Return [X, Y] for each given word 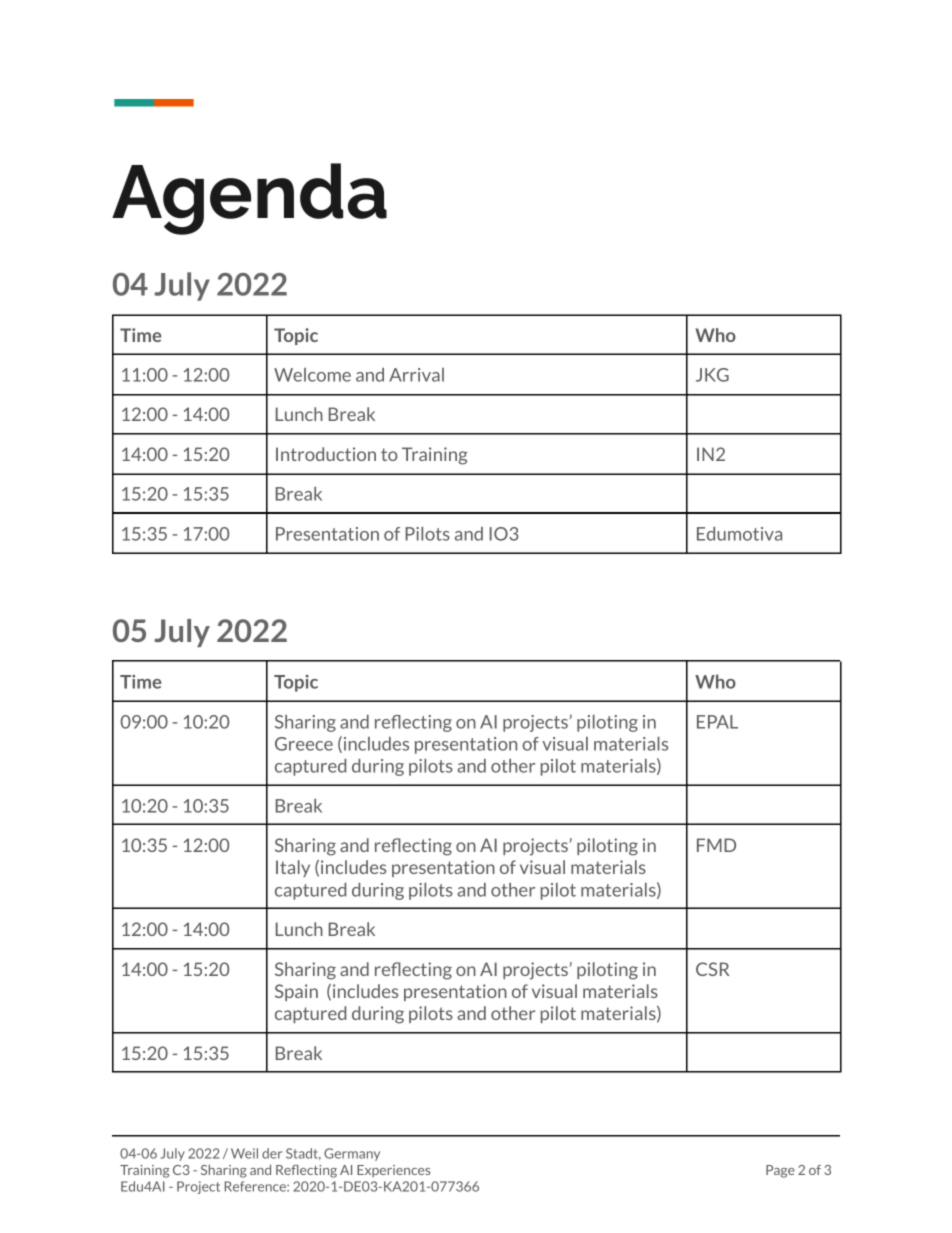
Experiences [394, 1171]
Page [780, 1171]
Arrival [416, 375]
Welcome [312, 375]
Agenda [249, 199]
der [272, 1153]
